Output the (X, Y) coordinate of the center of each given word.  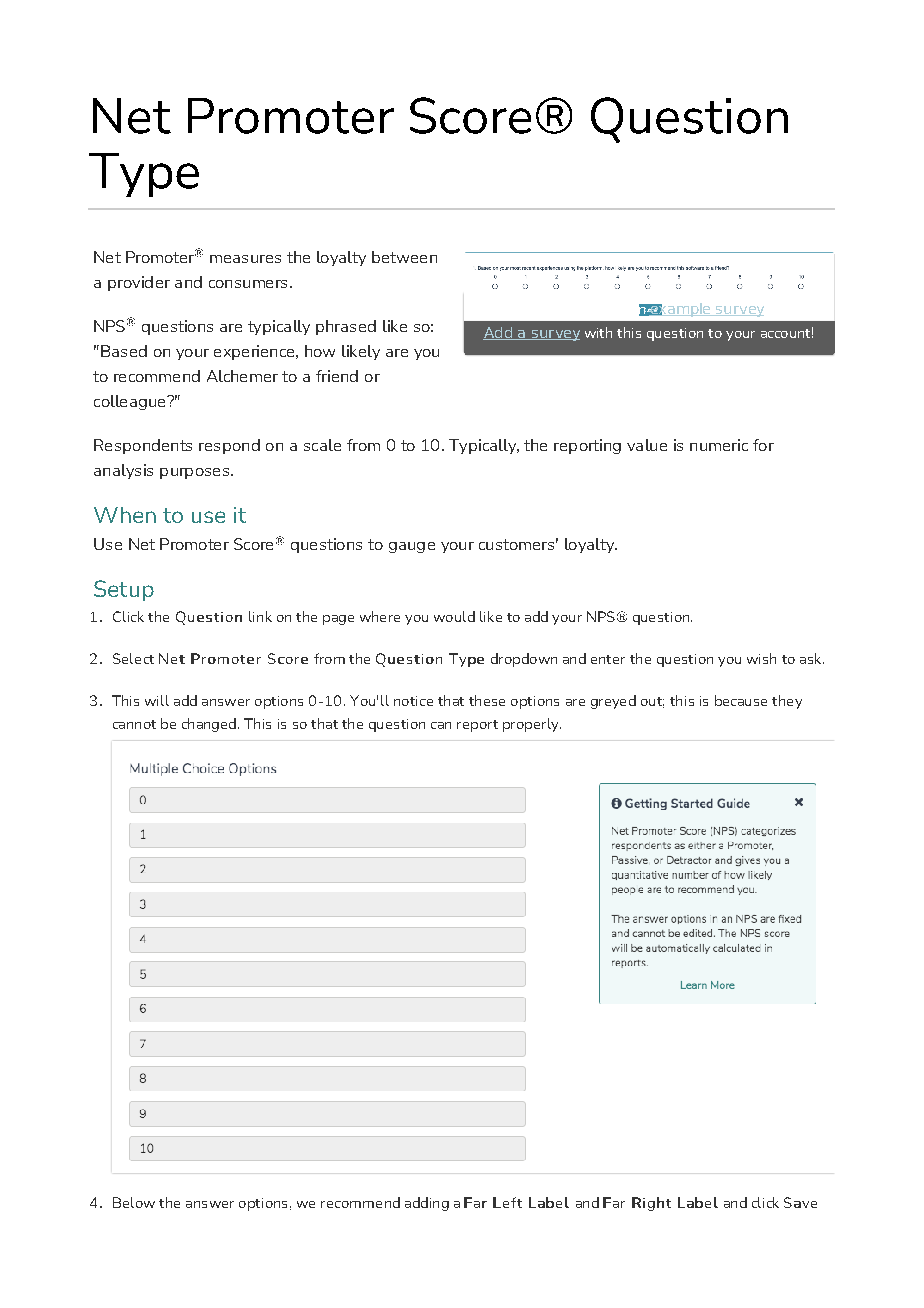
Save (800, 1202)
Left (507, 1202)
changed (209, 725)
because (741, 700)
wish (761, 658)
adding (427, 1204)
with (598, 332)
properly (532, 725)
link (260, 616)
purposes (194, 473)
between (404, 257)
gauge (412, 547)
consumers (248, 284)
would (454, 616)
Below (134, 1202)
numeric (719, 445)
